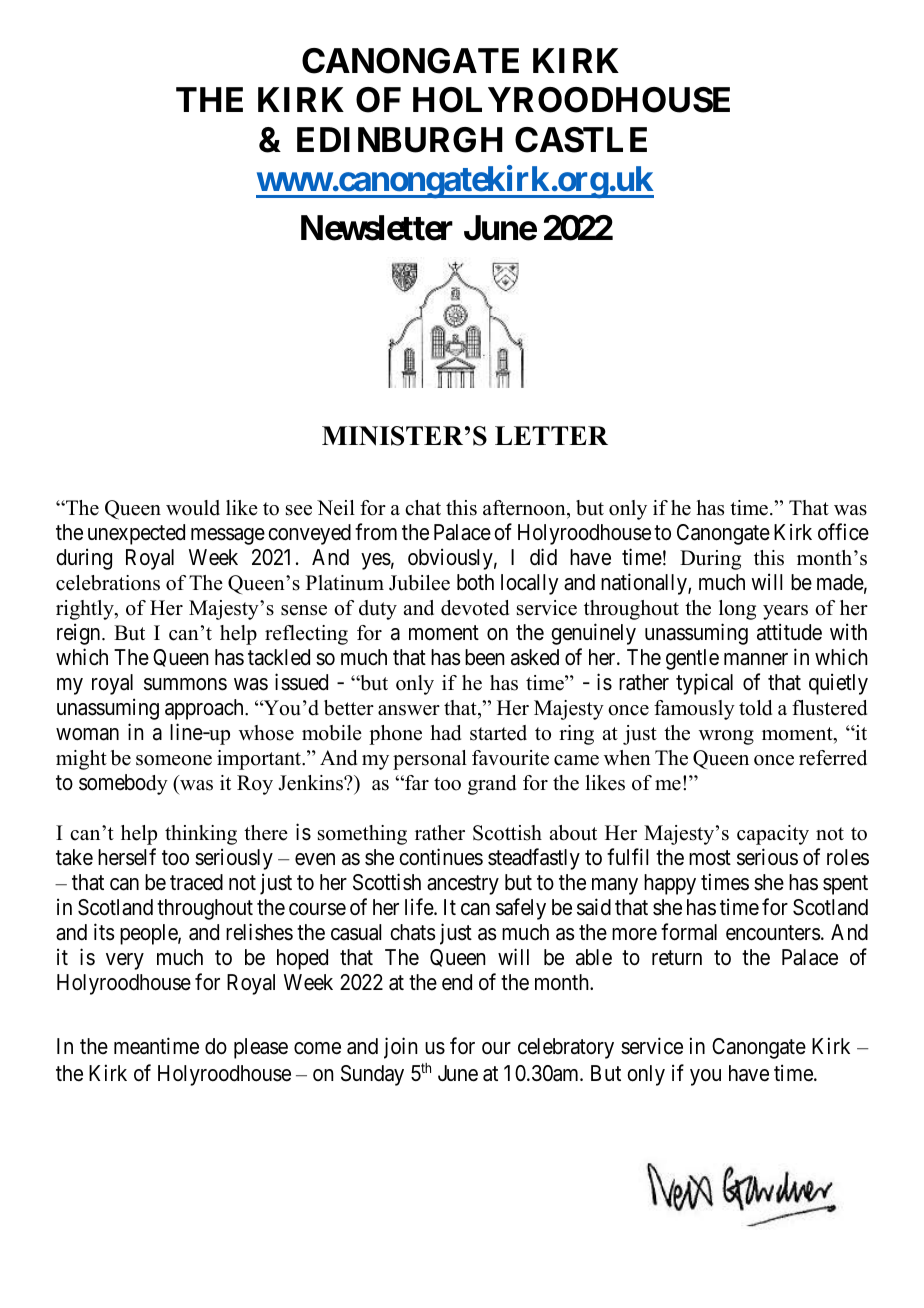 The height and width of the screenshot is (1308, 924). What do you see at coordinates (525, 508) in the screenshot?
I see `afternoon` at bounding box center [525, 508].
